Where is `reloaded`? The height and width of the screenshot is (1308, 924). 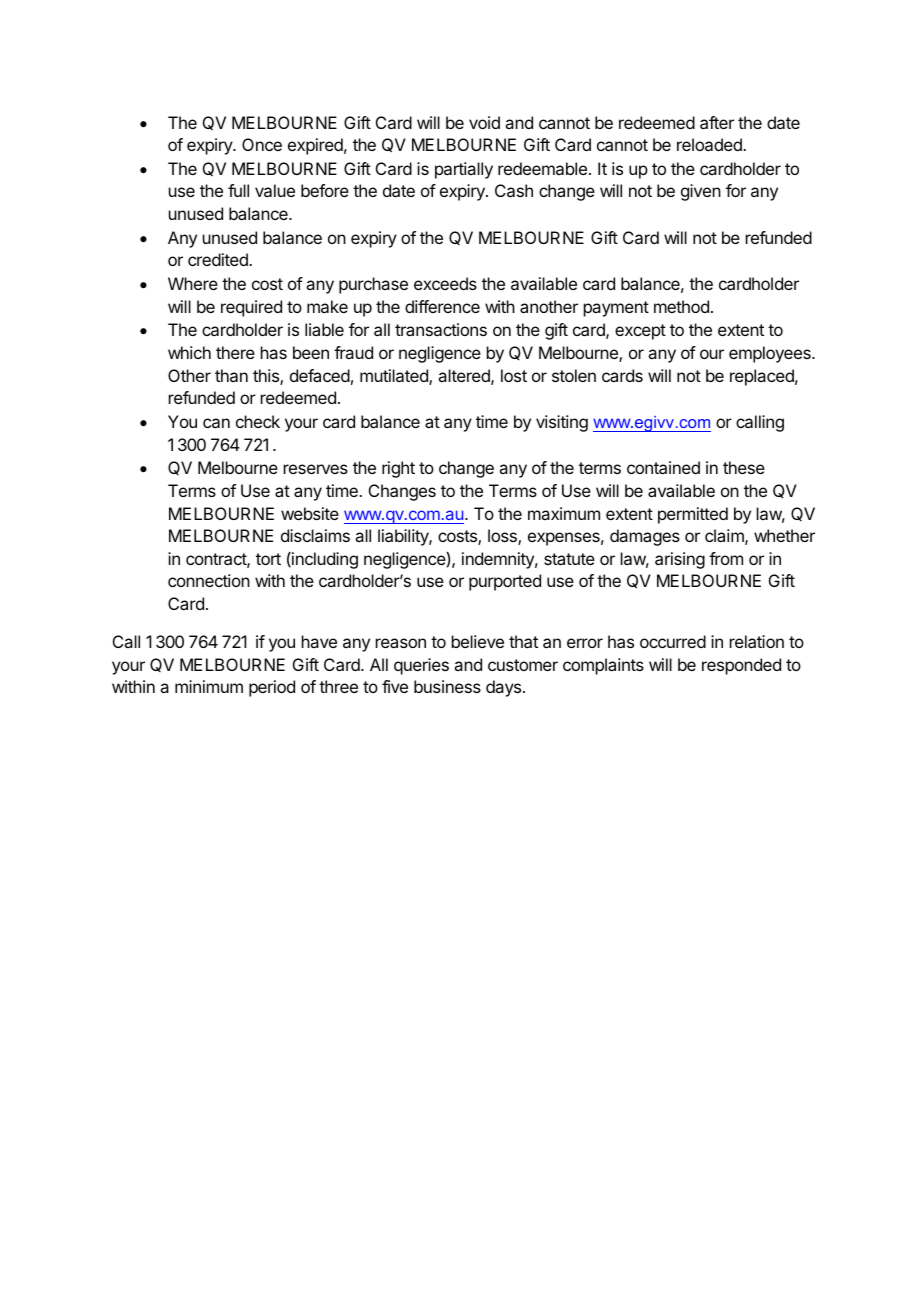 reloaded is located at coordinates (710, 144).
